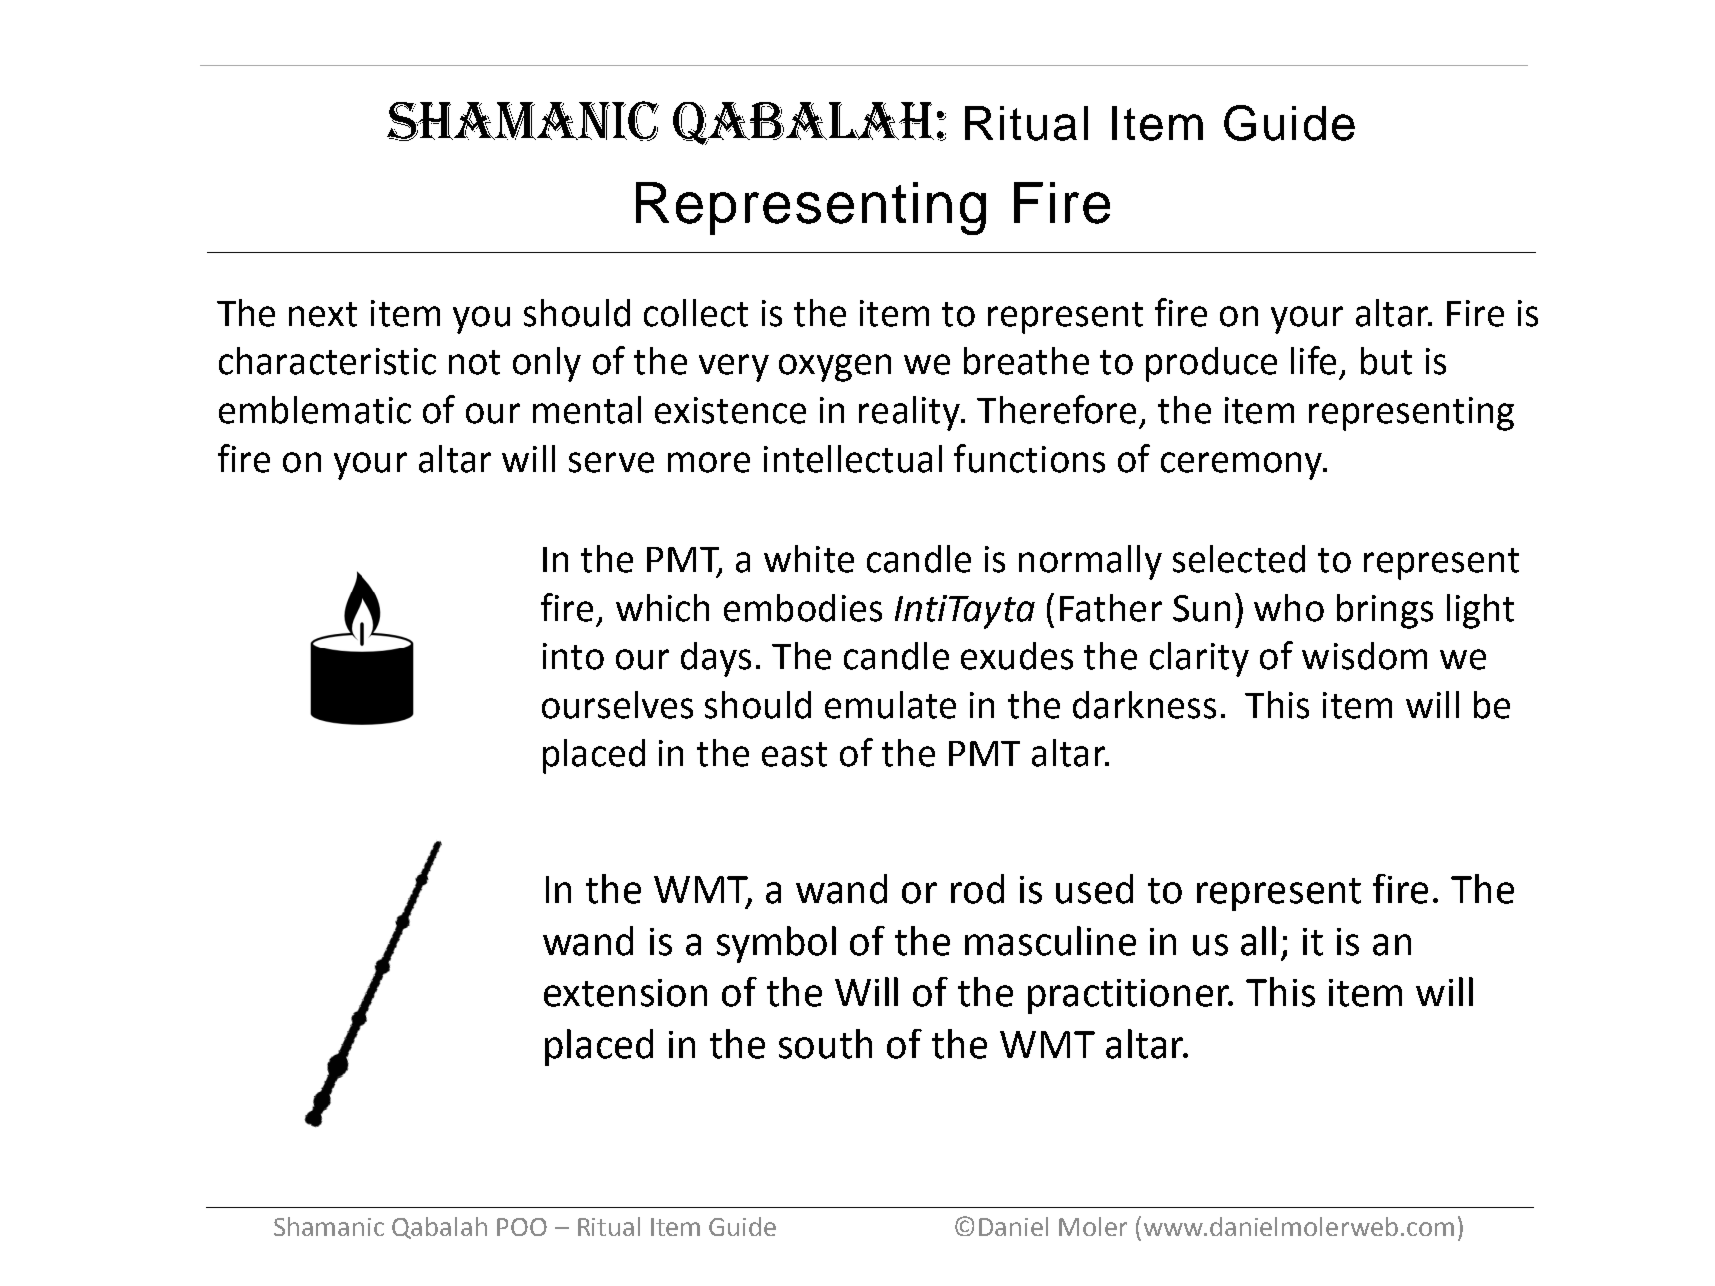 The width and height of the page is (1715, 1286). I want to click on south, so click(825, 1044).
